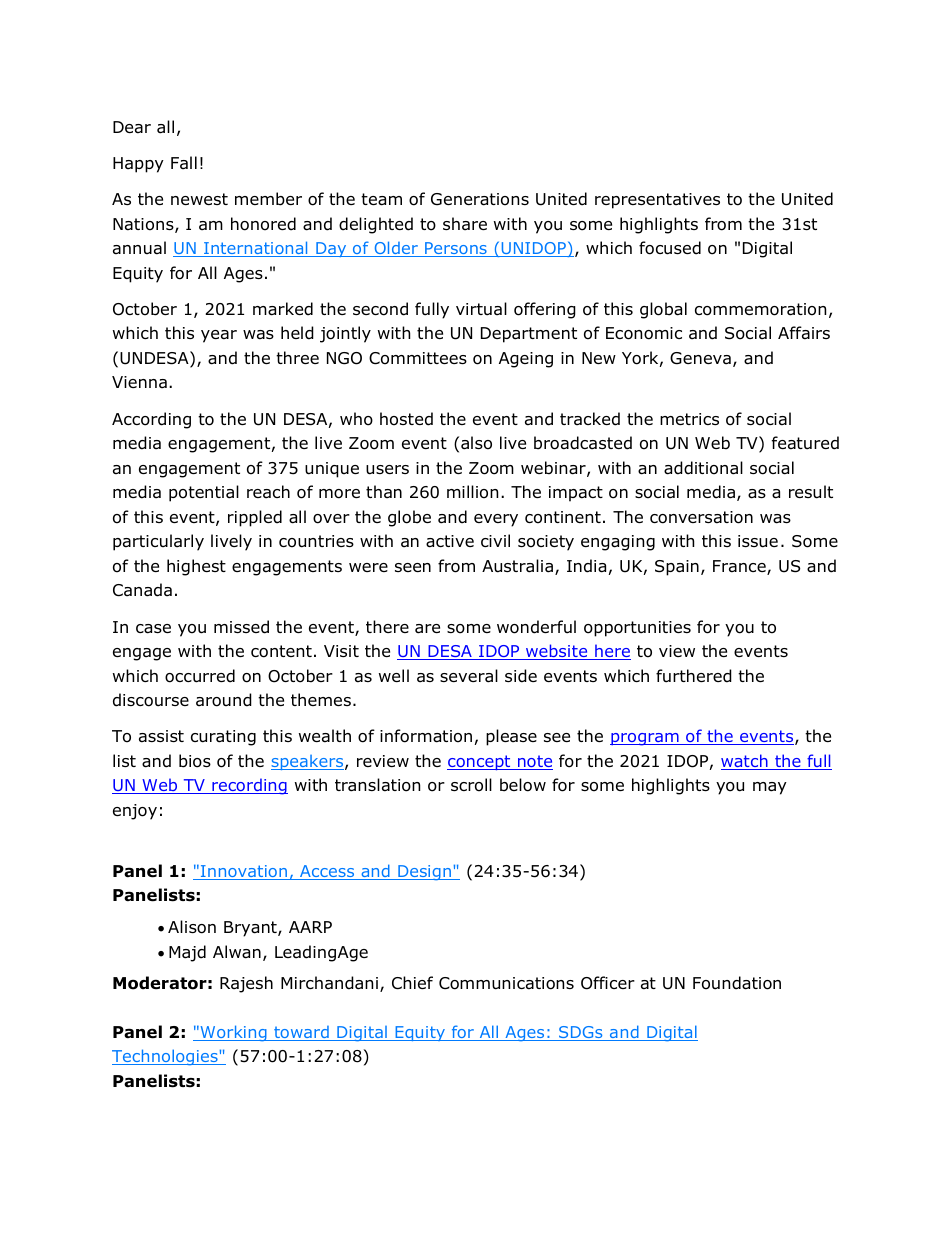 The width and height of the screenshot is (952, 1233). I want to click on France, so click(740, 567).
